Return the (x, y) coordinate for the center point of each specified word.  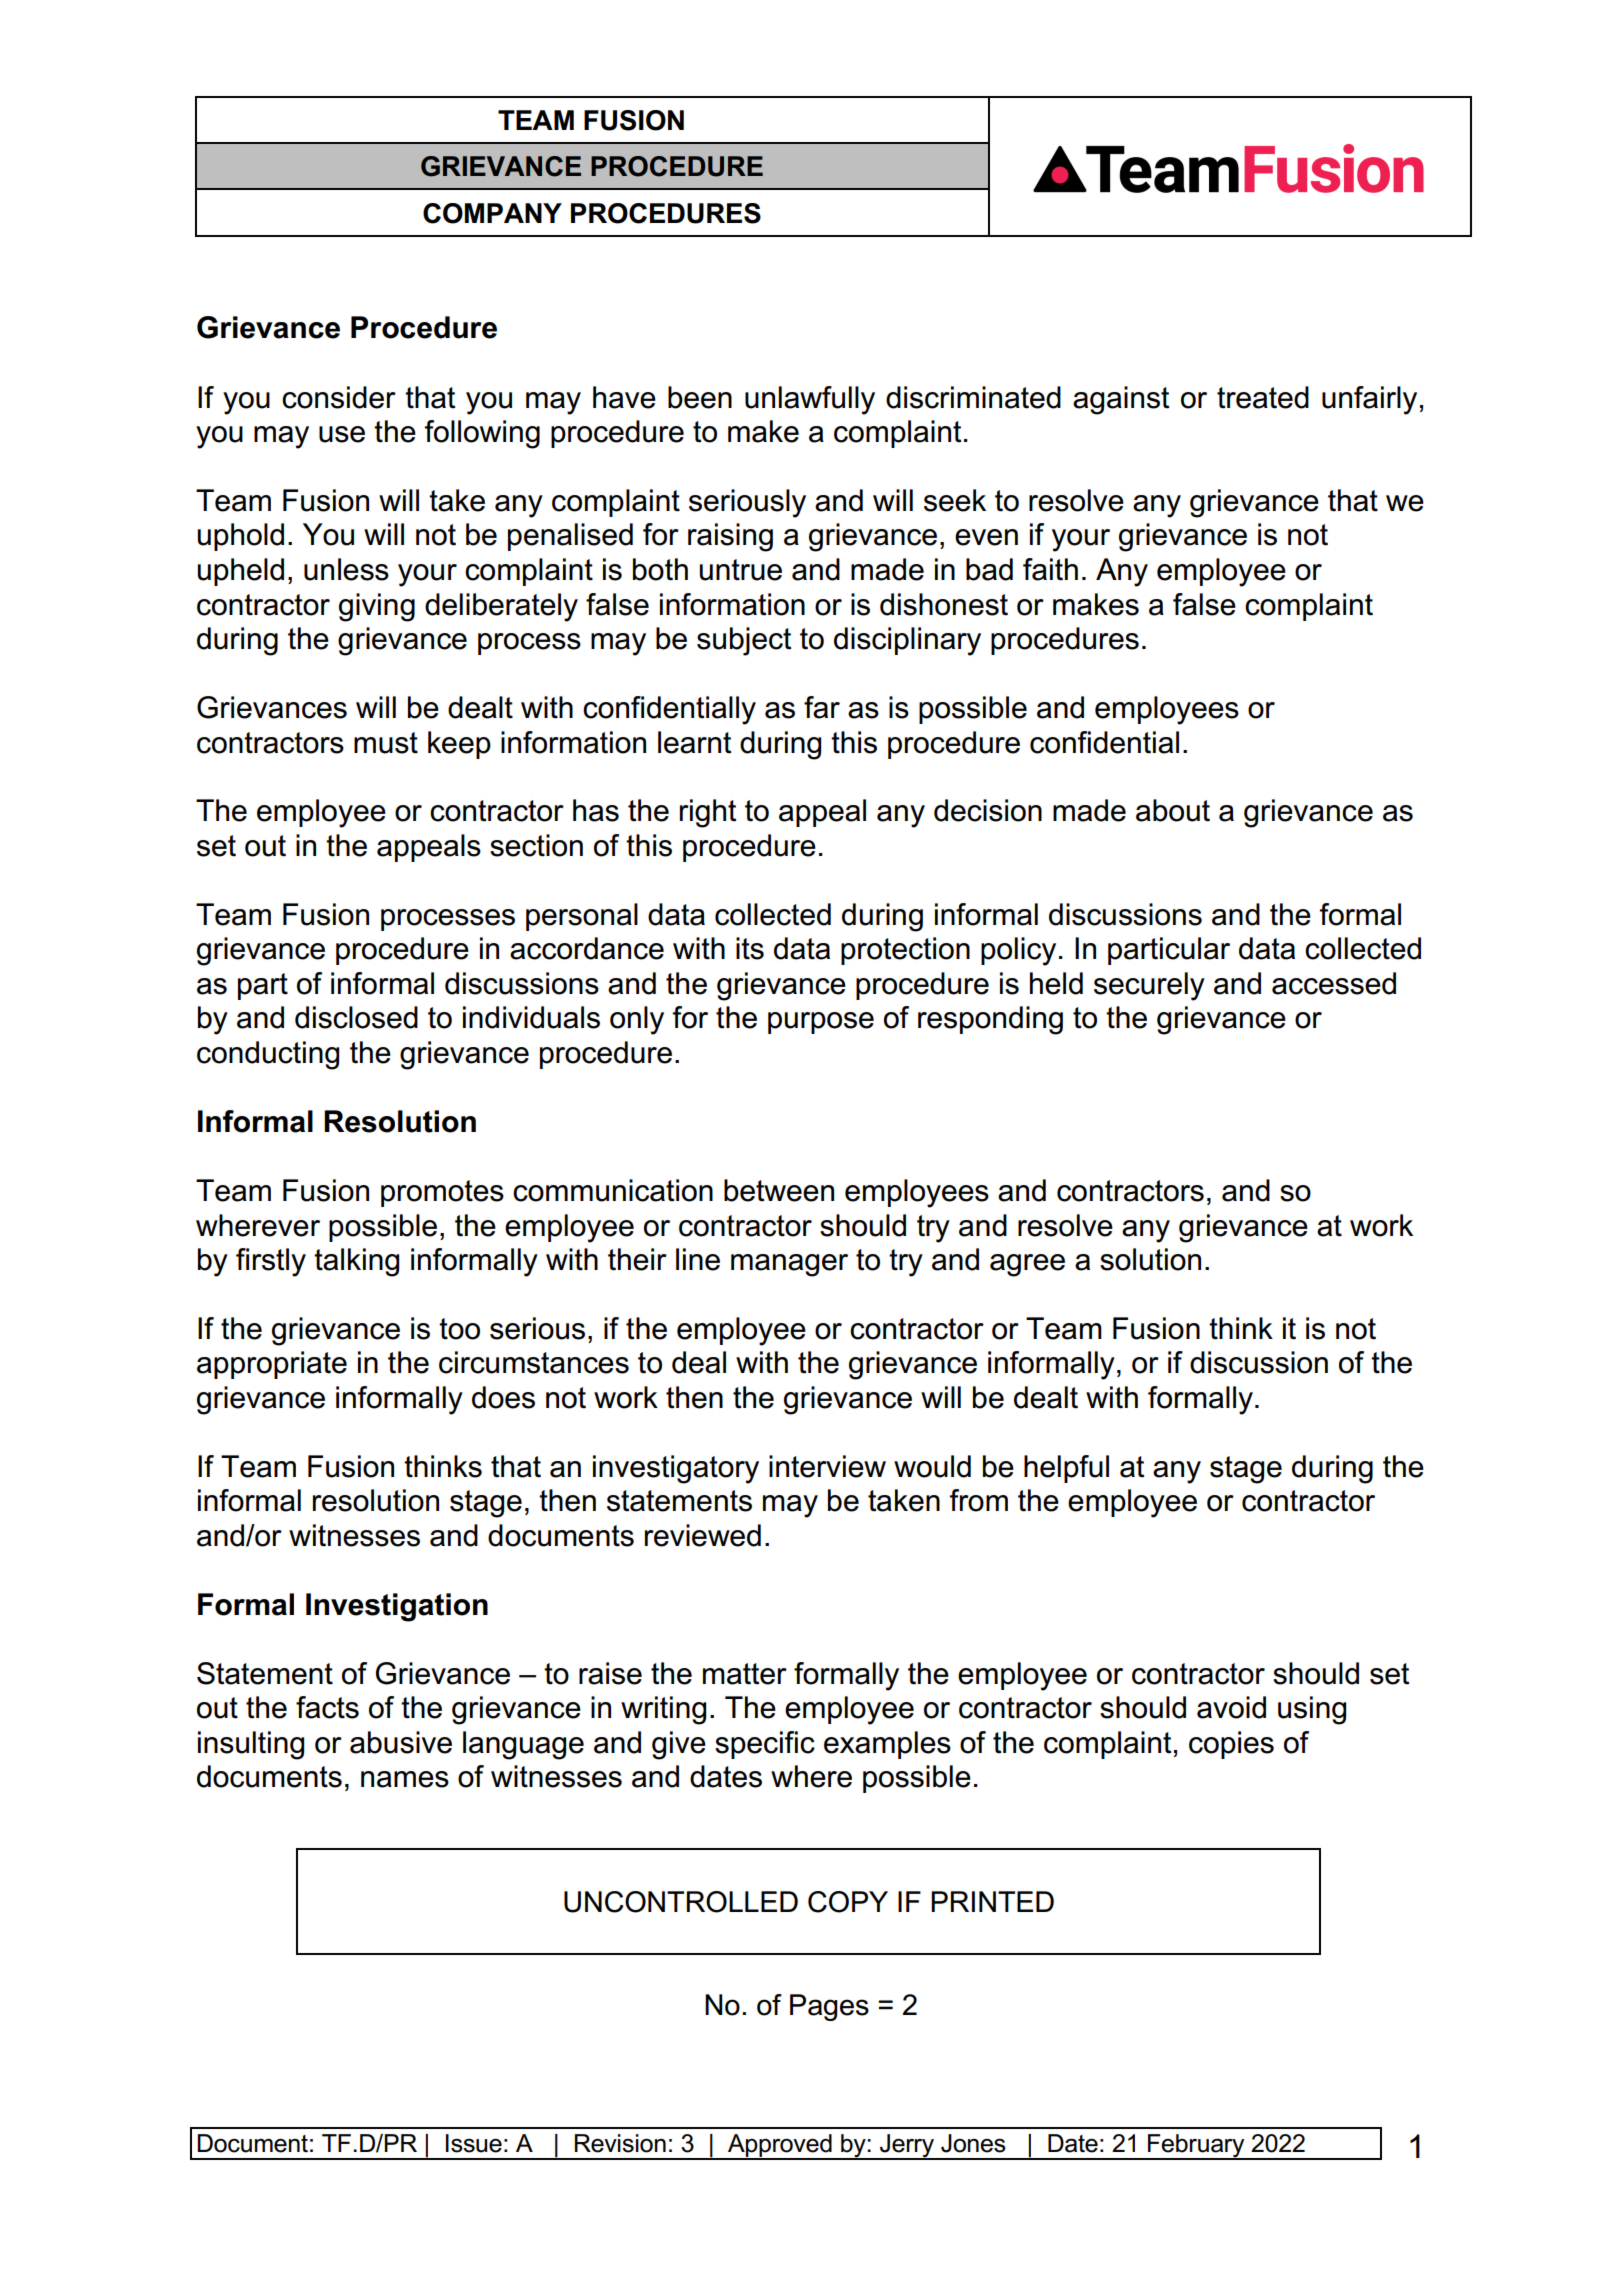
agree (1027, 1265)
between (779, 1190)
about (1173, 810)
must (386, 743)
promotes (442, 1193)
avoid (1231, 1707)
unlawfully (810, 400)
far (822, 707)
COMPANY (492, 213)
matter (745, 1674)
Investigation (397, 1607)
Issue (474, 2143)
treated (1263, 397)
